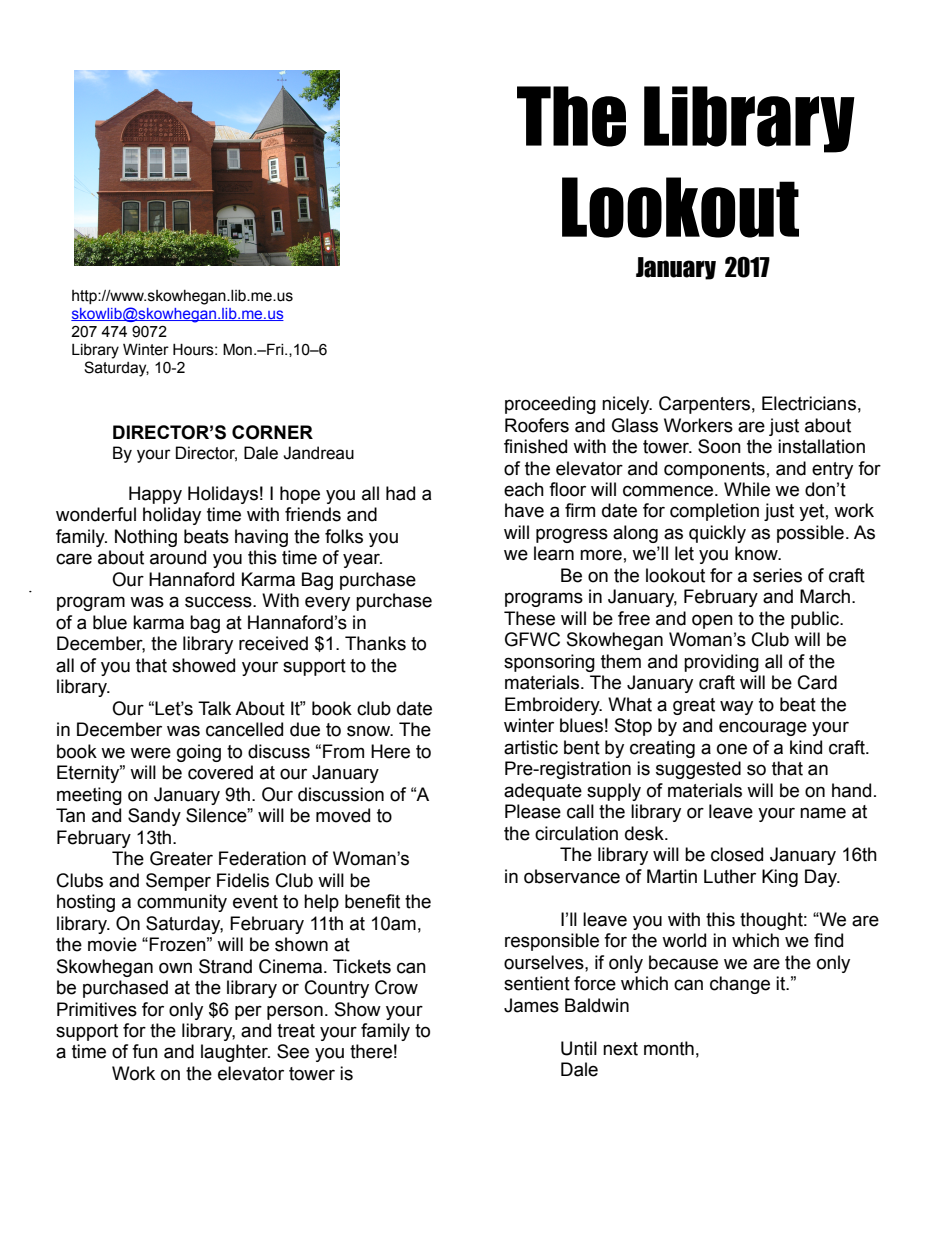 This screenshot has width=952, height=1233. I want to click on CORNER, so click(272, 432).
